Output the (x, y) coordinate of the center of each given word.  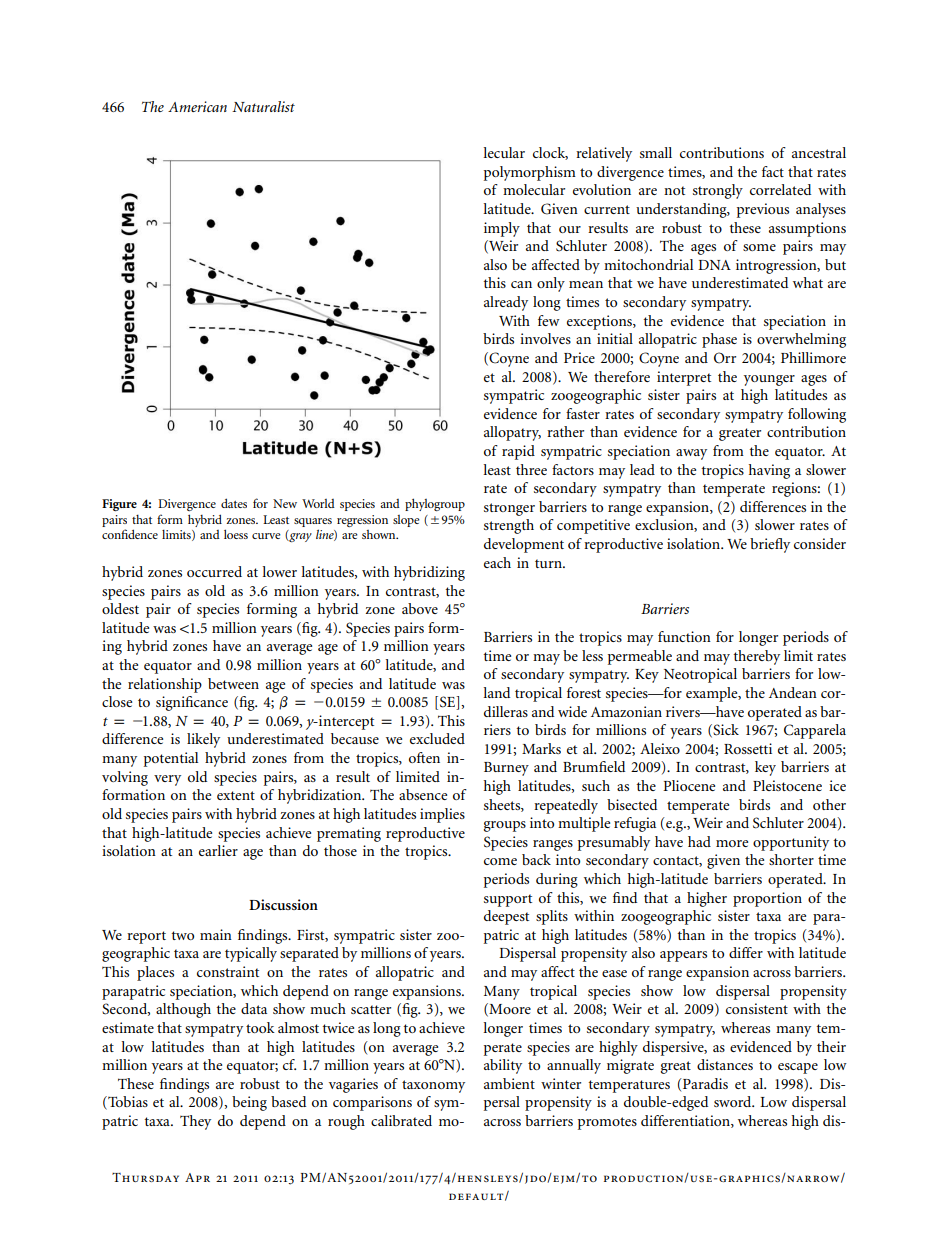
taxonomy (433, 1086)
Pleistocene (787, 785)
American (197, 106)
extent (236, 795)
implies (442, 815)
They (195, 1122)
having (769, 471)
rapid (518, 452)
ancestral (819, 152)
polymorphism (530, 173)
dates (234, 503)
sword (734, 1101)
